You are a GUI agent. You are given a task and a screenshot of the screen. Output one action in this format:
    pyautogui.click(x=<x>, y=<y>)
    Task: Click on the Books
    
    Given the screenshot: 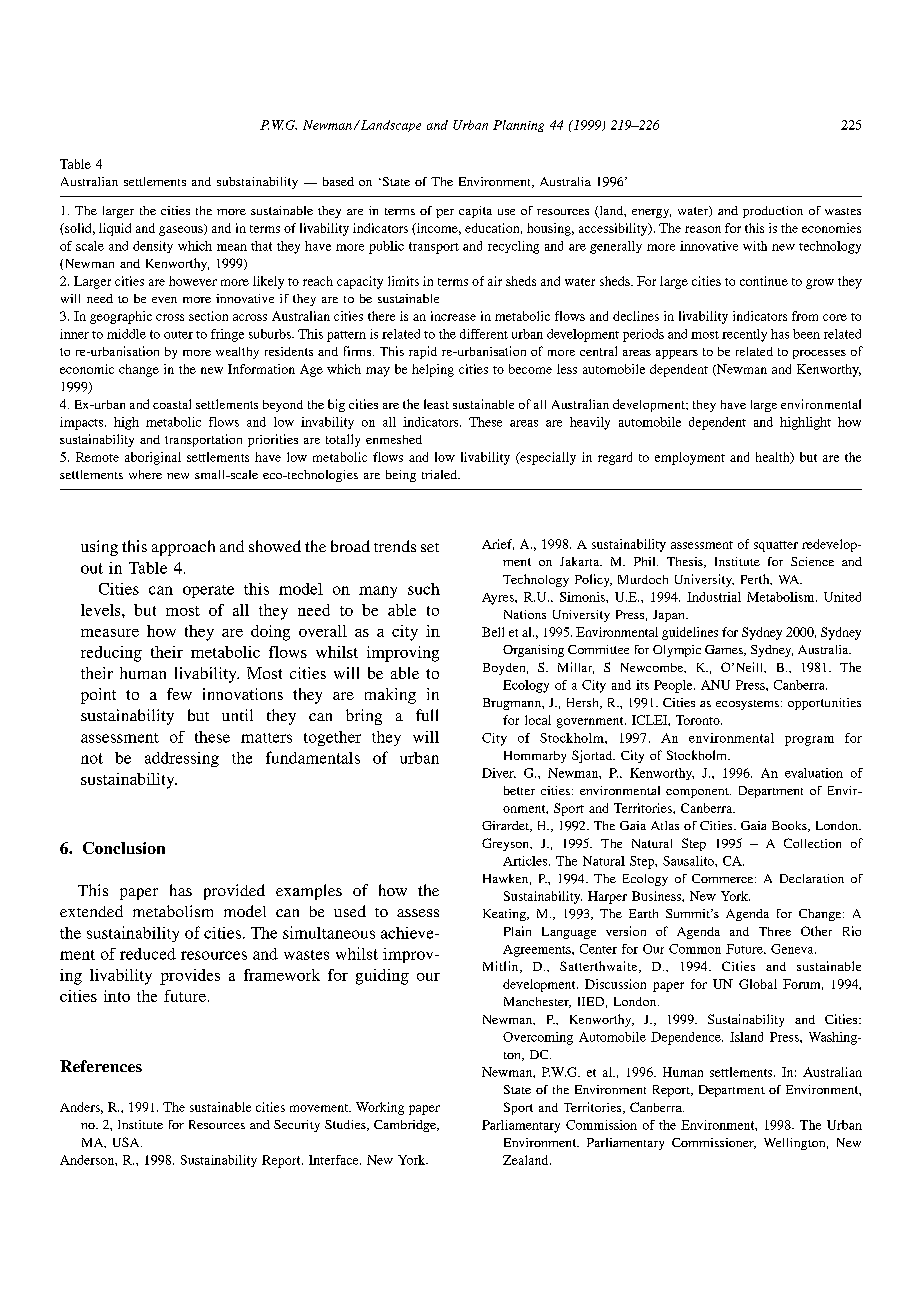 What is the action you would take?
    pyautogui.click(x=790, y=826)
